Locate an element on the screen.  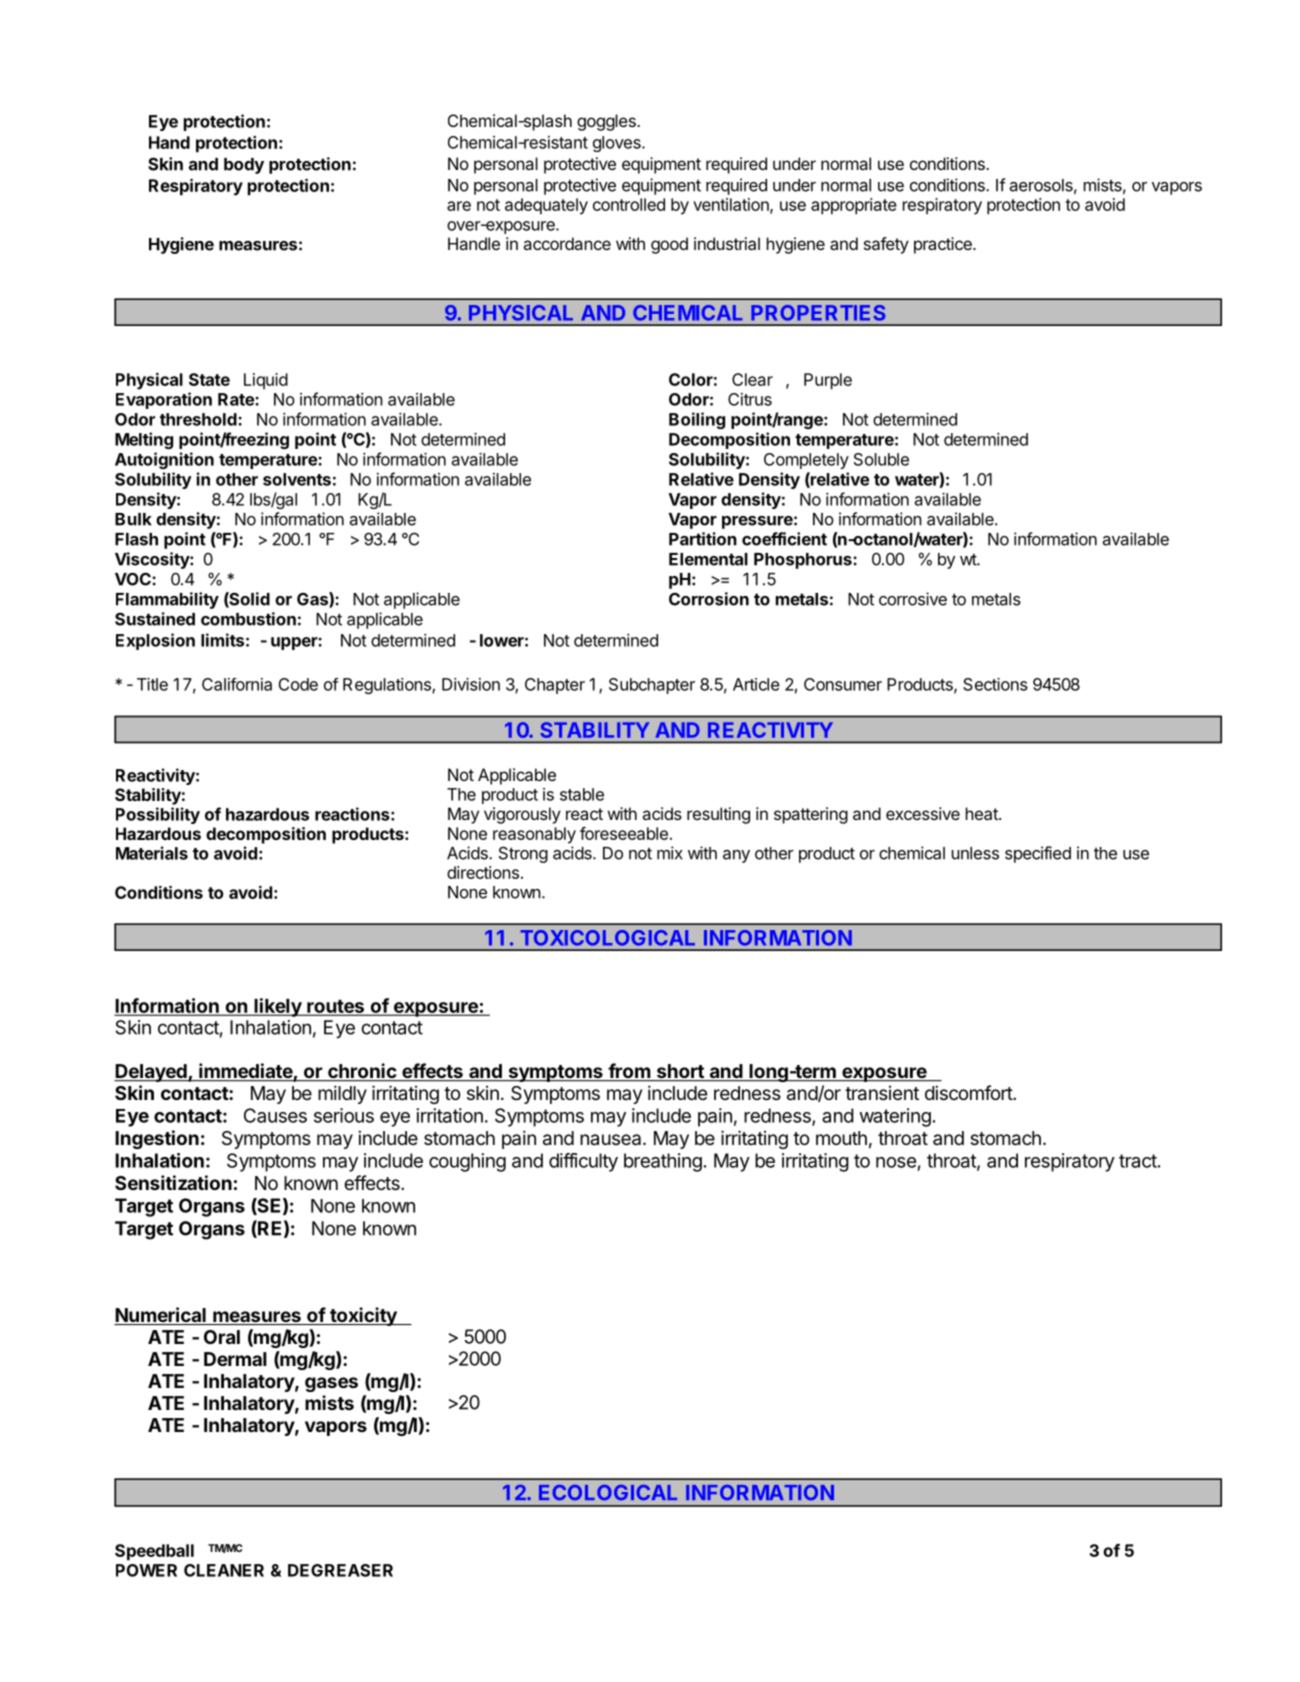
Boiling is located at coordinates (697, 420).
